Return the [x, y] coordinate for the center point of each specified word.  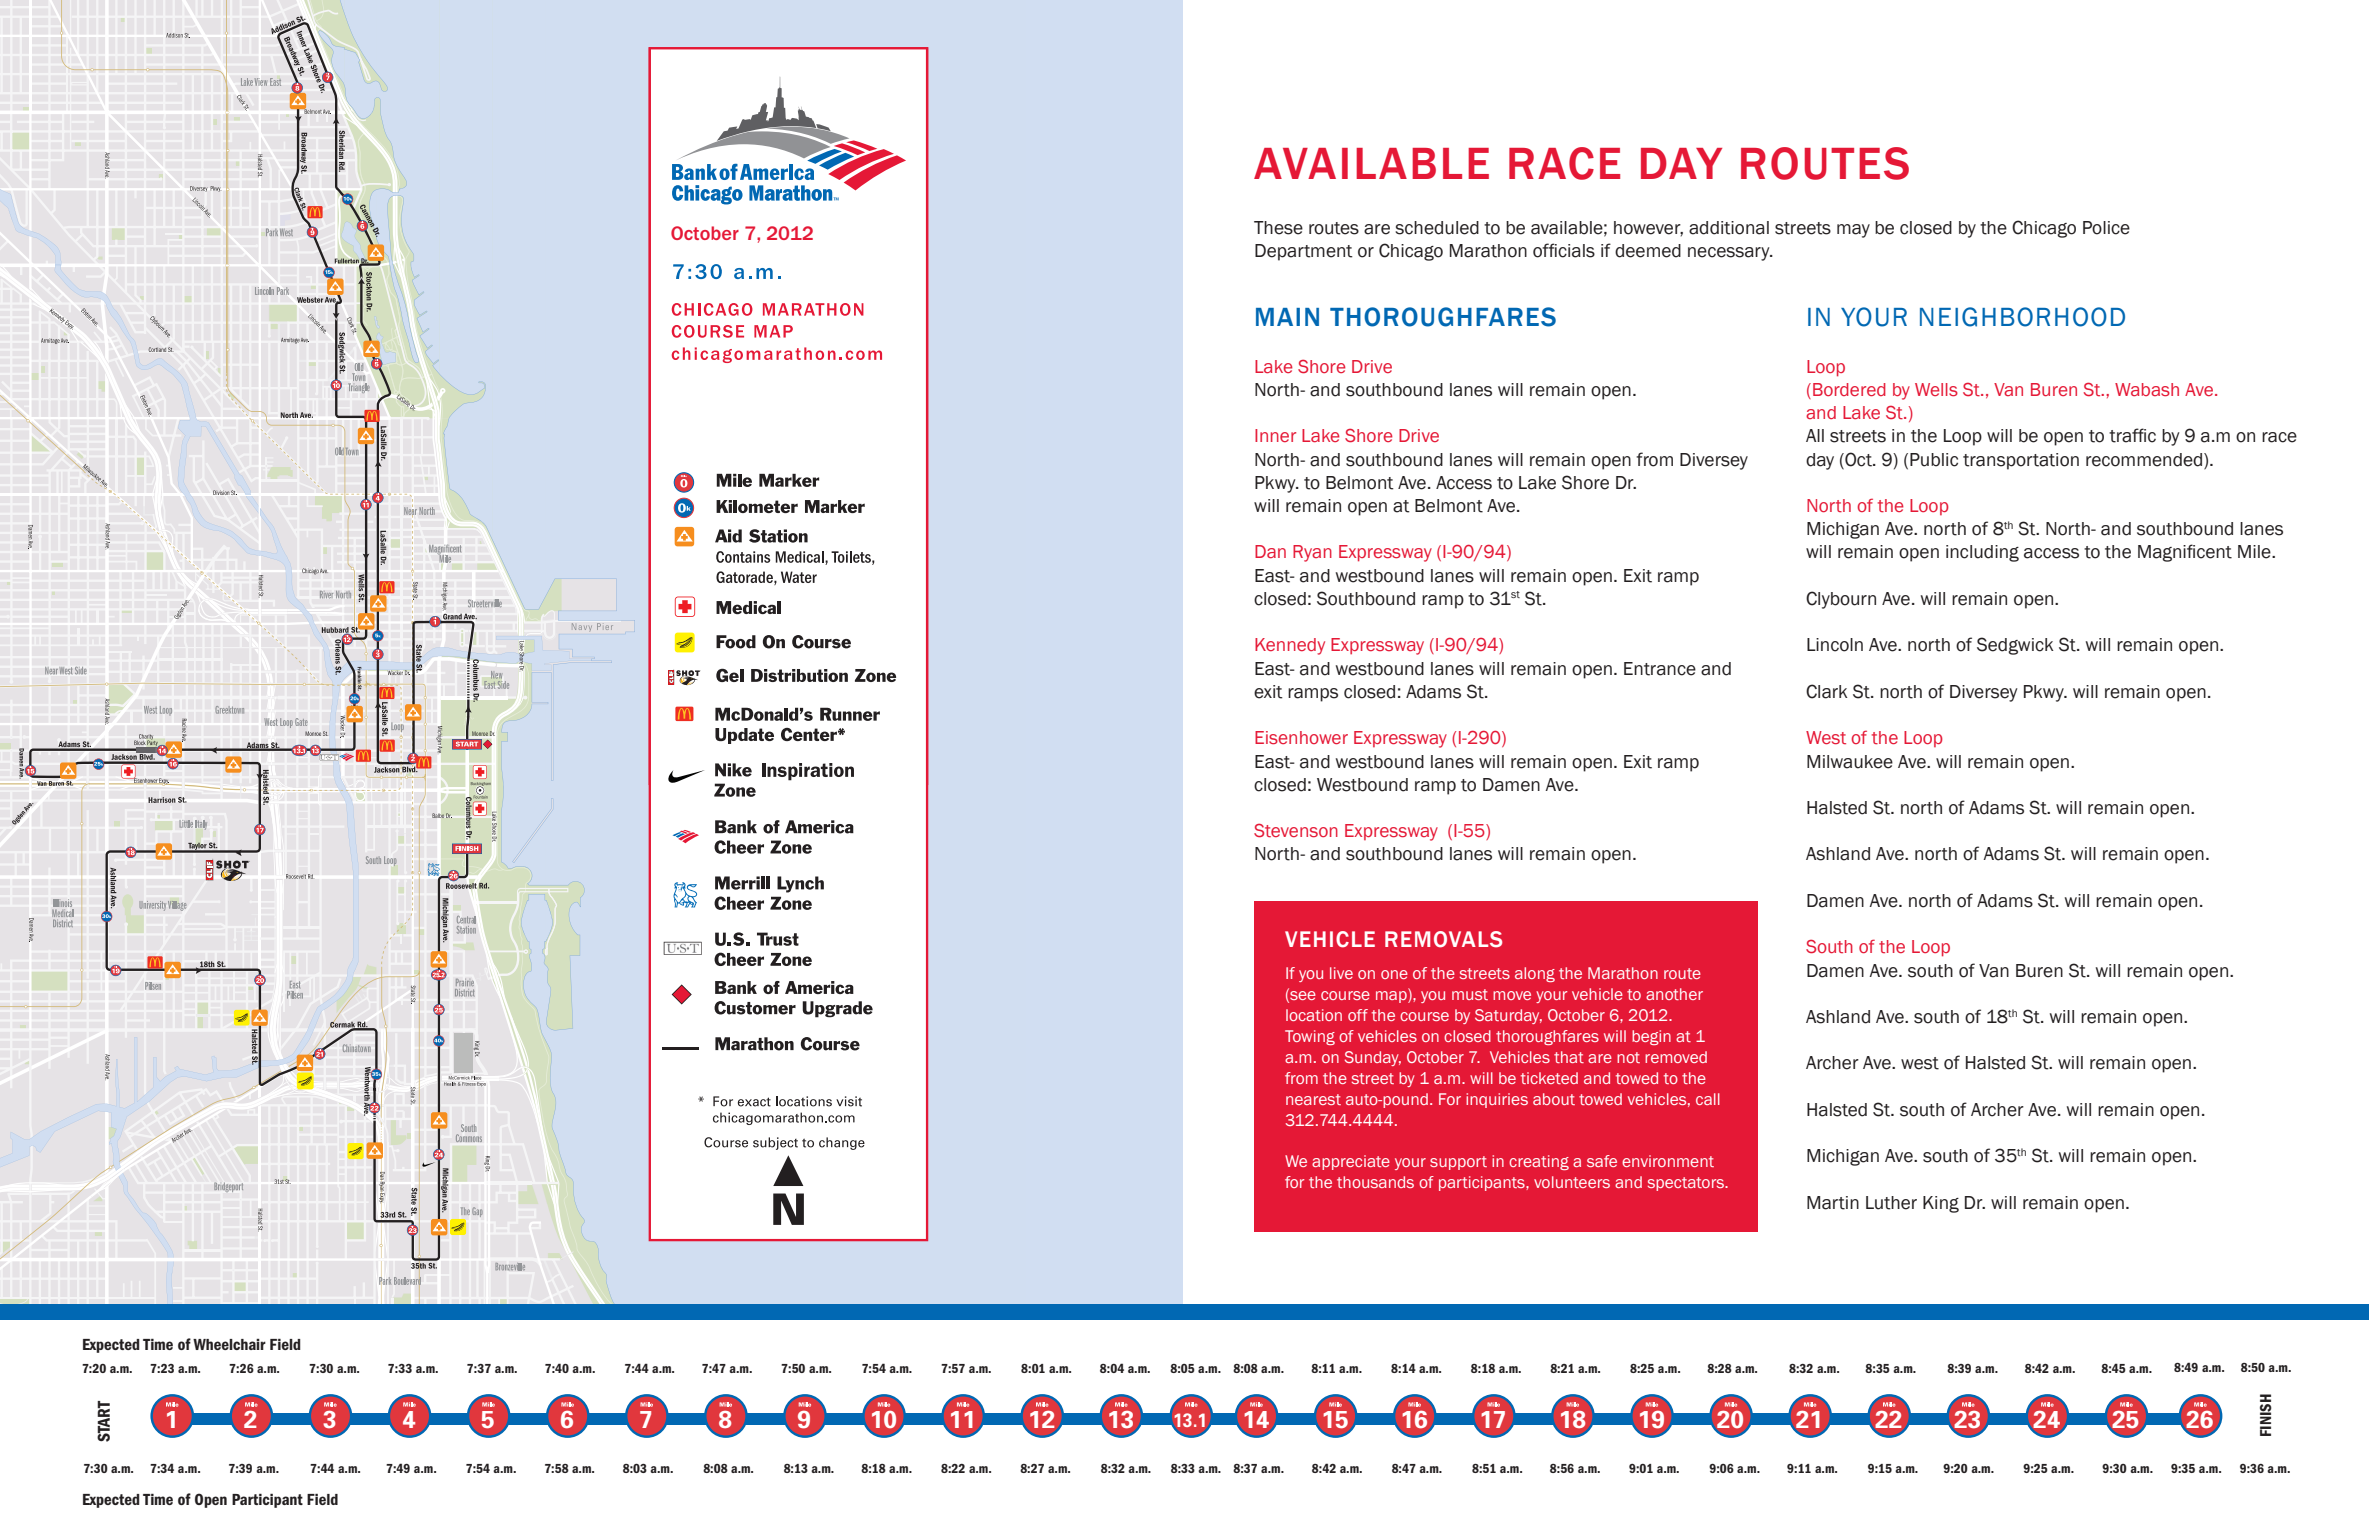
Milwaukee [1850, 762]
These [1278, 228]
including [1982, 553]
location [1314, 1015]
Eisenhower [1301, 737]
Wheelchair [229, 1344]
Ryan [1312, 553]
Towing [1310, 1037]
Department [1304, 252]
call [1708, 1099]
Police [2106, 228]
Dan [1270, 551]
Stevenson [1296, 830]
